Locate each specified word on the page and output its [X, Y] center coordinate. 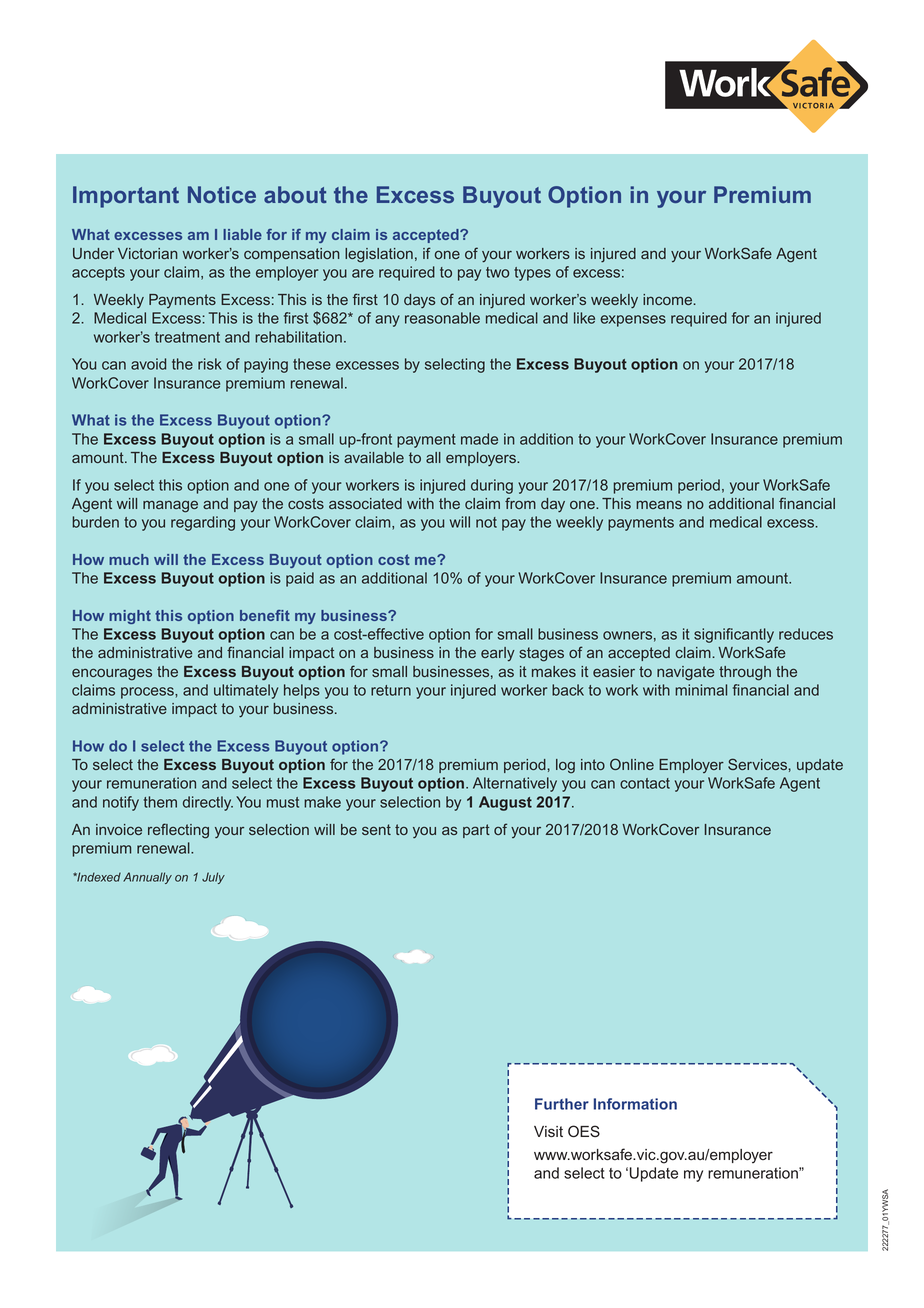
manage [170, 506]
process [148, 693]
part [476, 831]
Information [635, 1104]
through [745, 673]
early [498, 654]
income [669, 299]
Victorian [147, 253]
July [213, 878]
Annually [147, 878]
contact [645, 783]
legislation [379, 255]
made [479, 439]
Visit [548, 1132]
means [659, 504]
